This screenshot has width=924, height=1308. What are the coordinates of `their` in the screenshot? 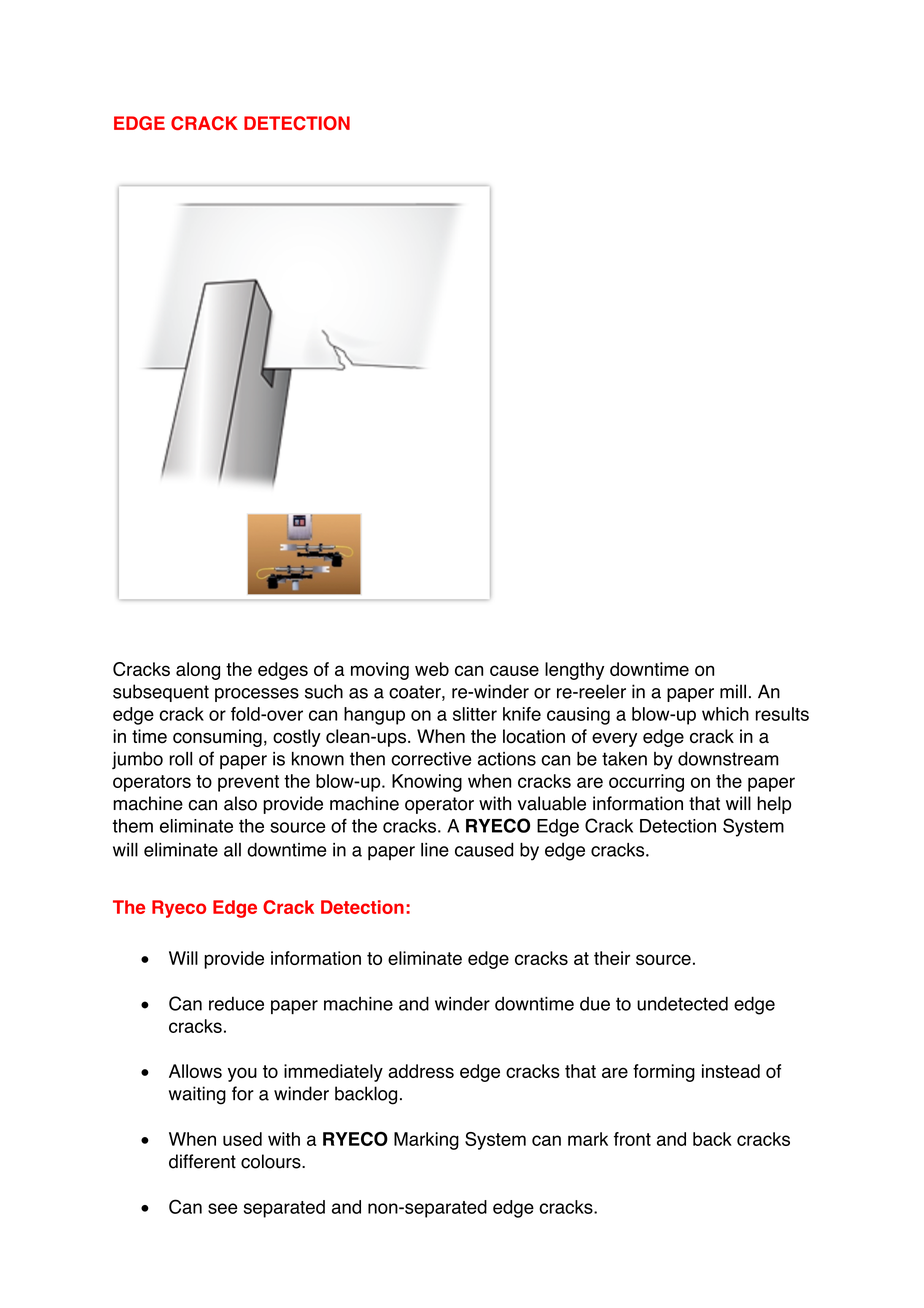 It's located at (612, 958).
